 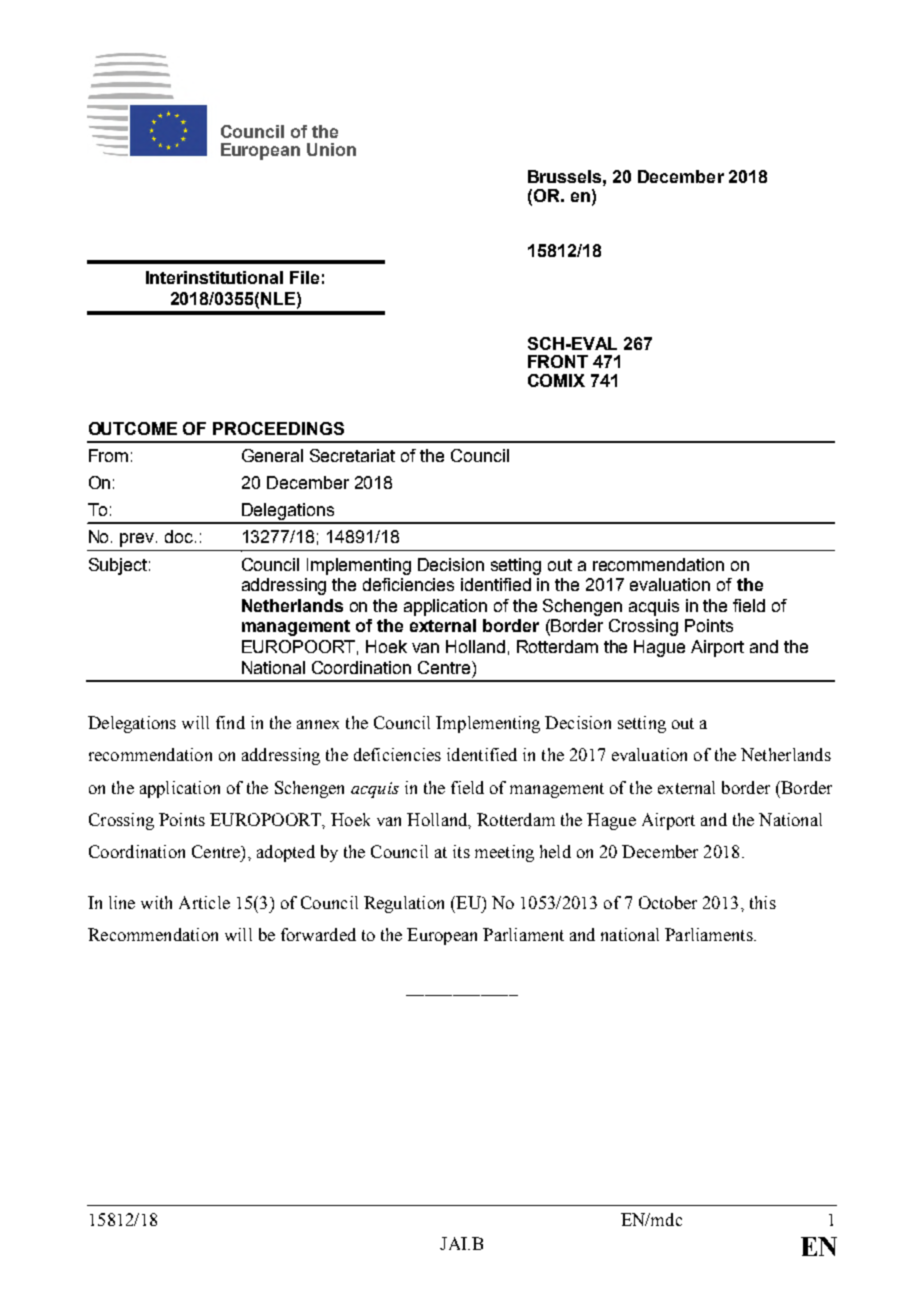 I want to click on FRONT, so click(x=558, y=361).
